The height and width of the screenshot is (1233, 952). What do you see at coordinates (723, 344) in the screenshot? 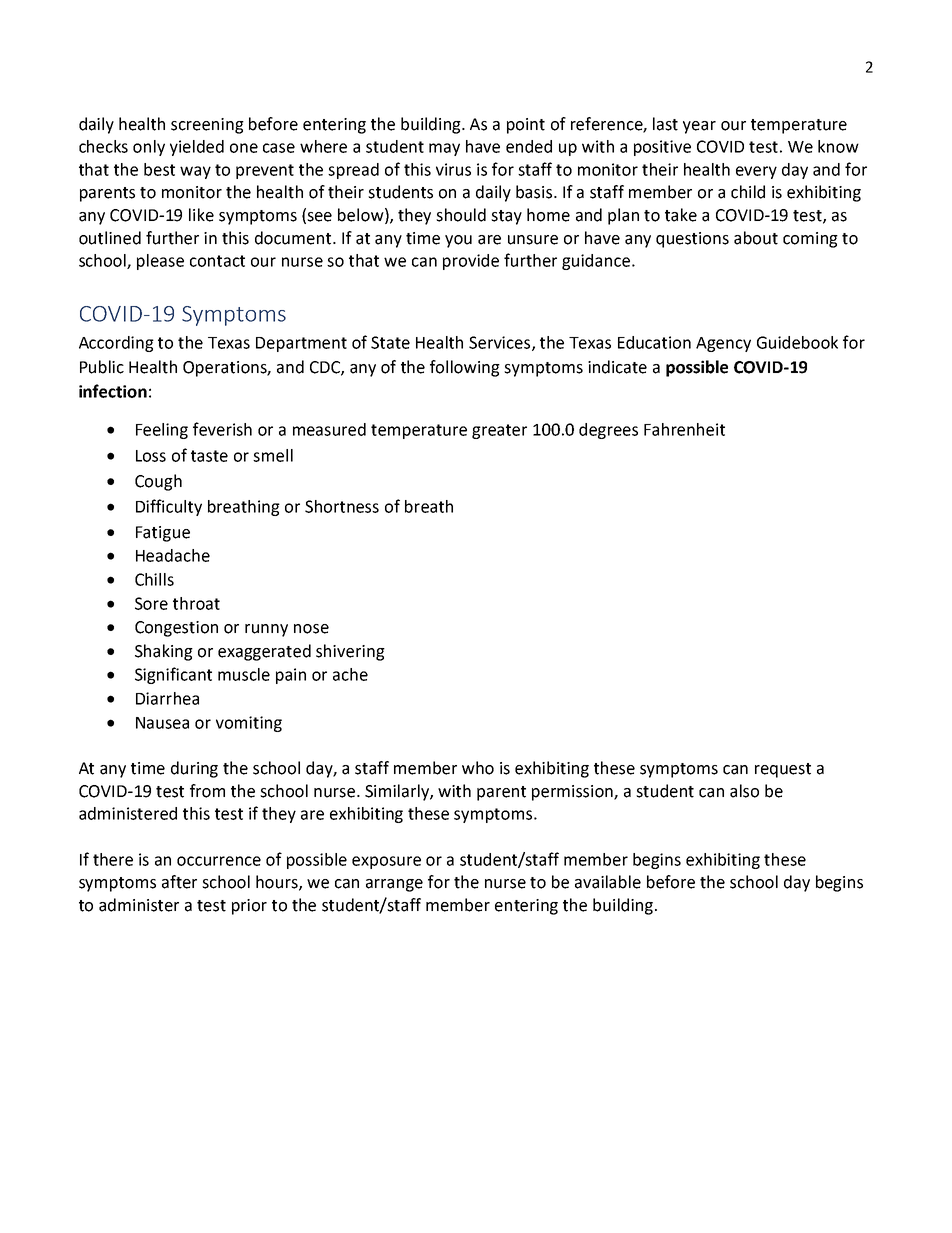
I see `Agency` at bounding box center [723, 344].
